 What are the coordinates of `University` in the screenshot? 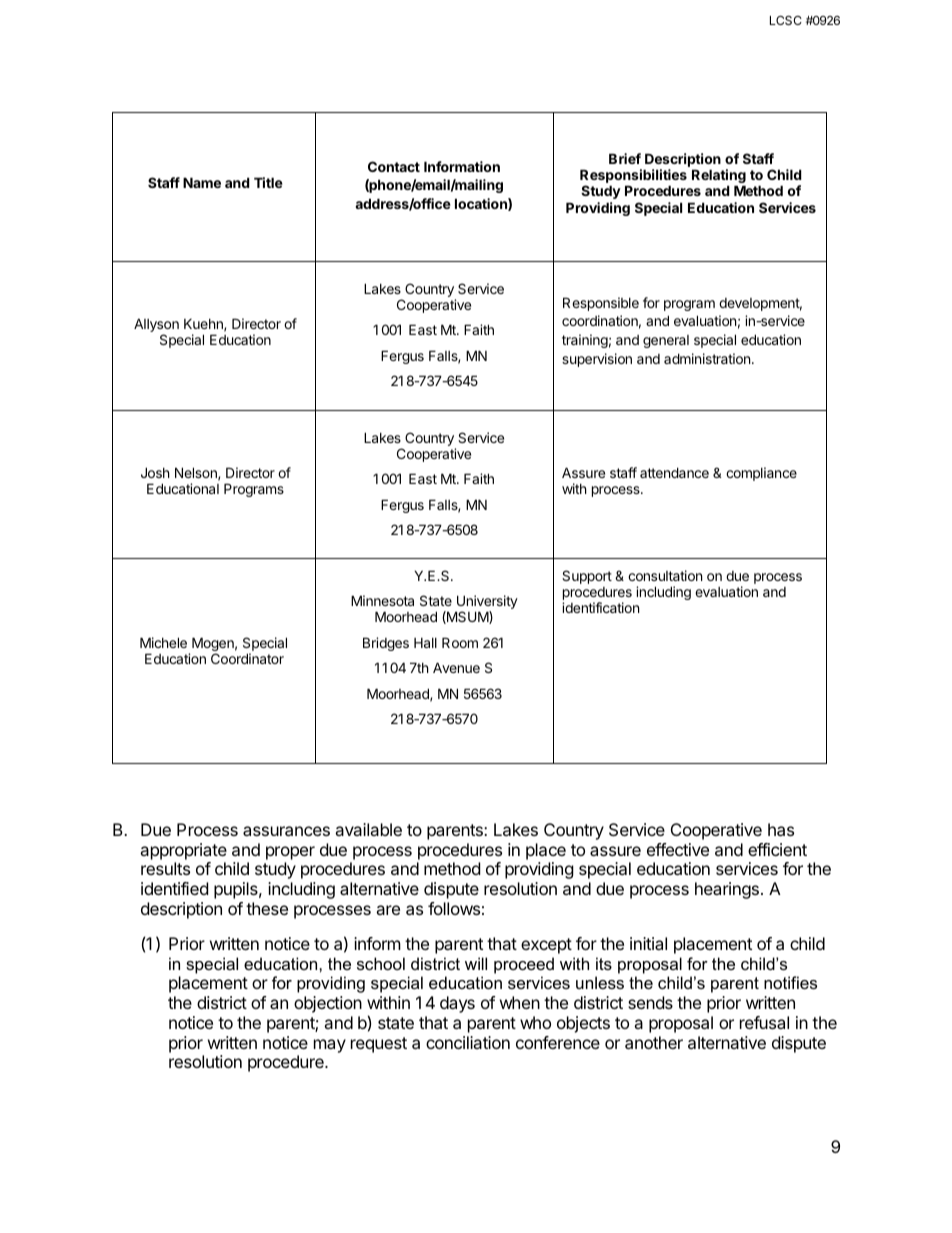 It's located at (487, 603).
